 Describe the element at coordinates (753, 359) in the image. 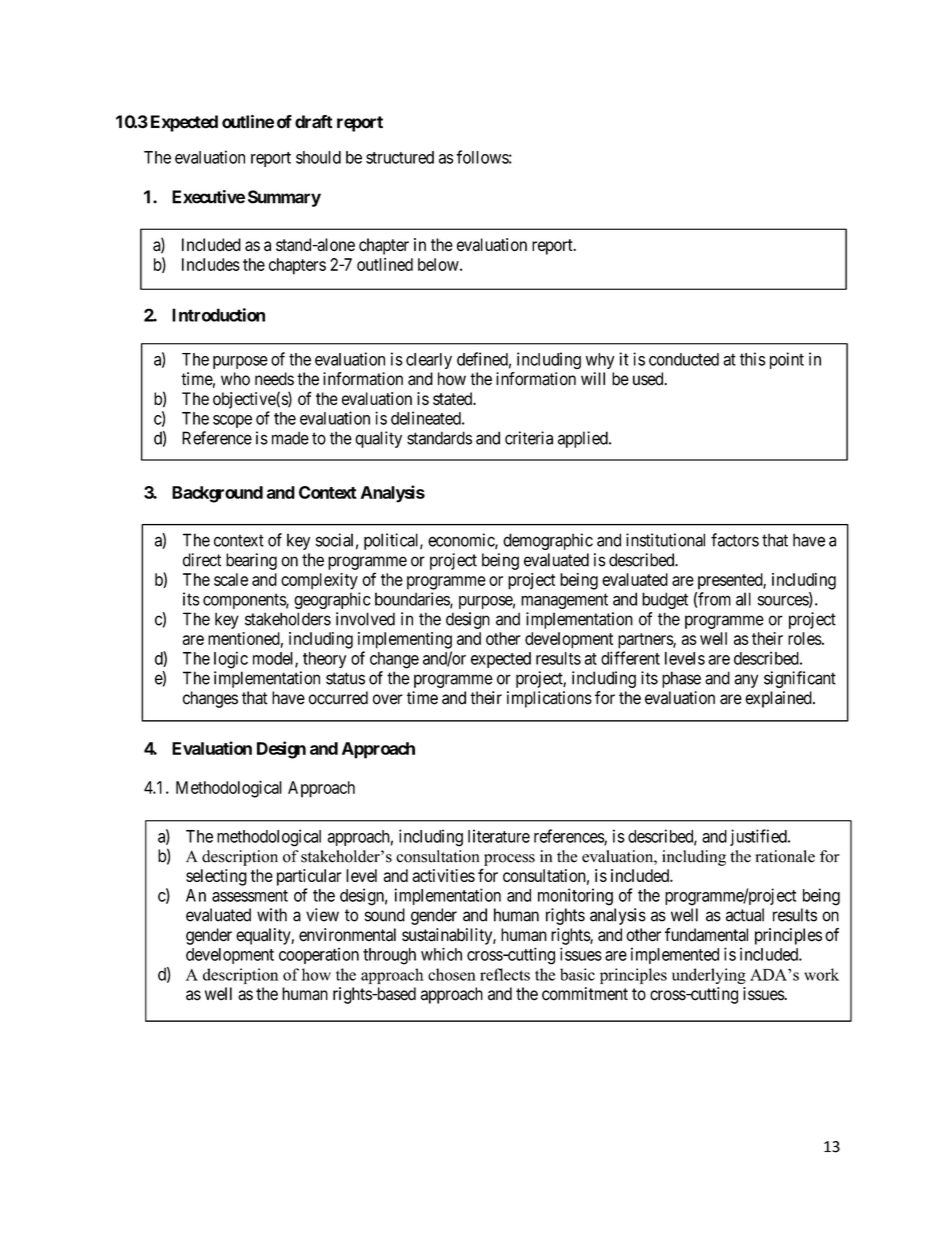

I see `this` at that location.
